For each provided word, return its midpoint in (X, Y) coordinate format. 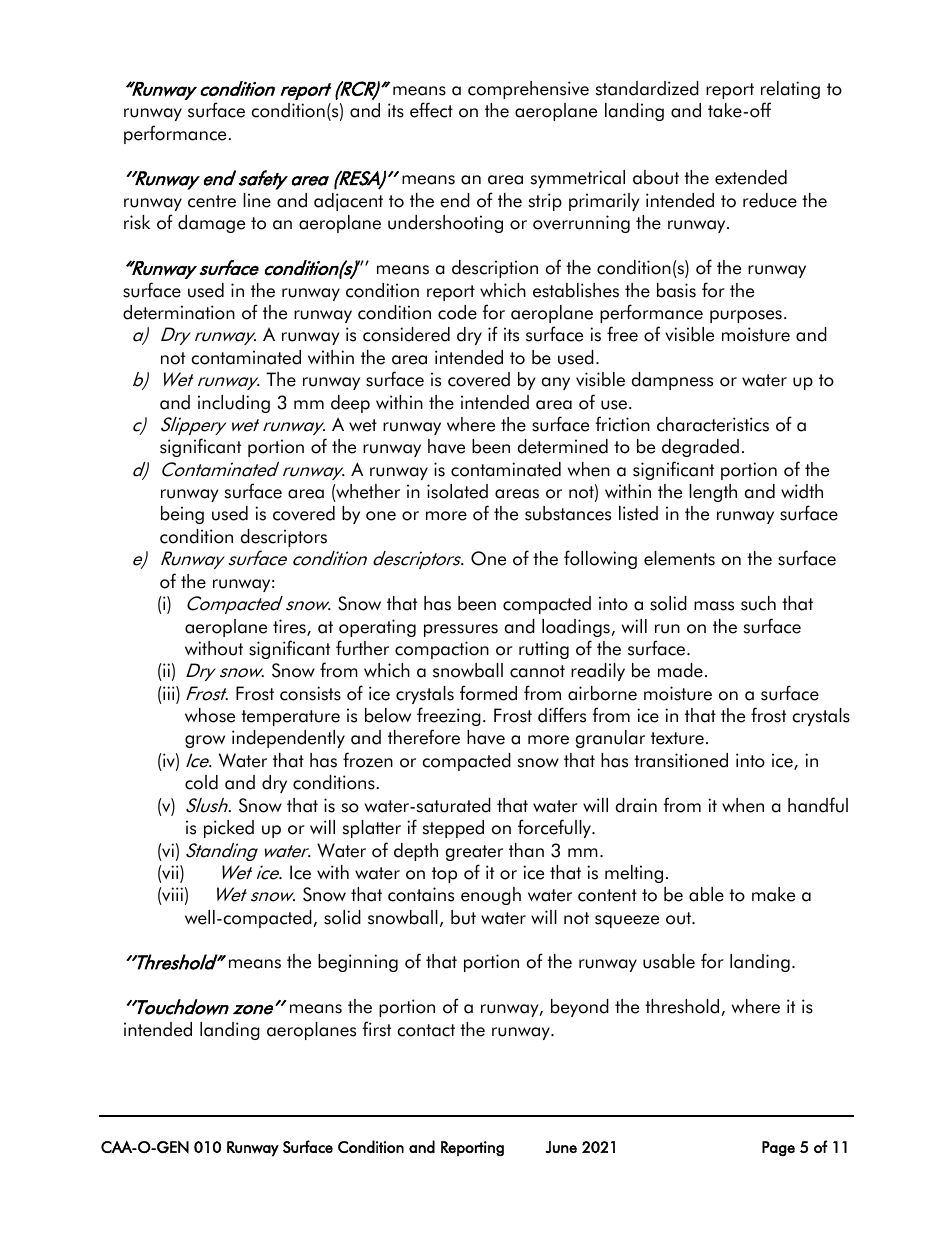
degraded (700, 448)
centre (212, 201)
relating (790, 90)
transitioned (681, 760)
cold (201, 782)
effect (431, 110)
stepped (453, 829)
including (234, 404)
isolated (457, 491)
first (376, 1029)
